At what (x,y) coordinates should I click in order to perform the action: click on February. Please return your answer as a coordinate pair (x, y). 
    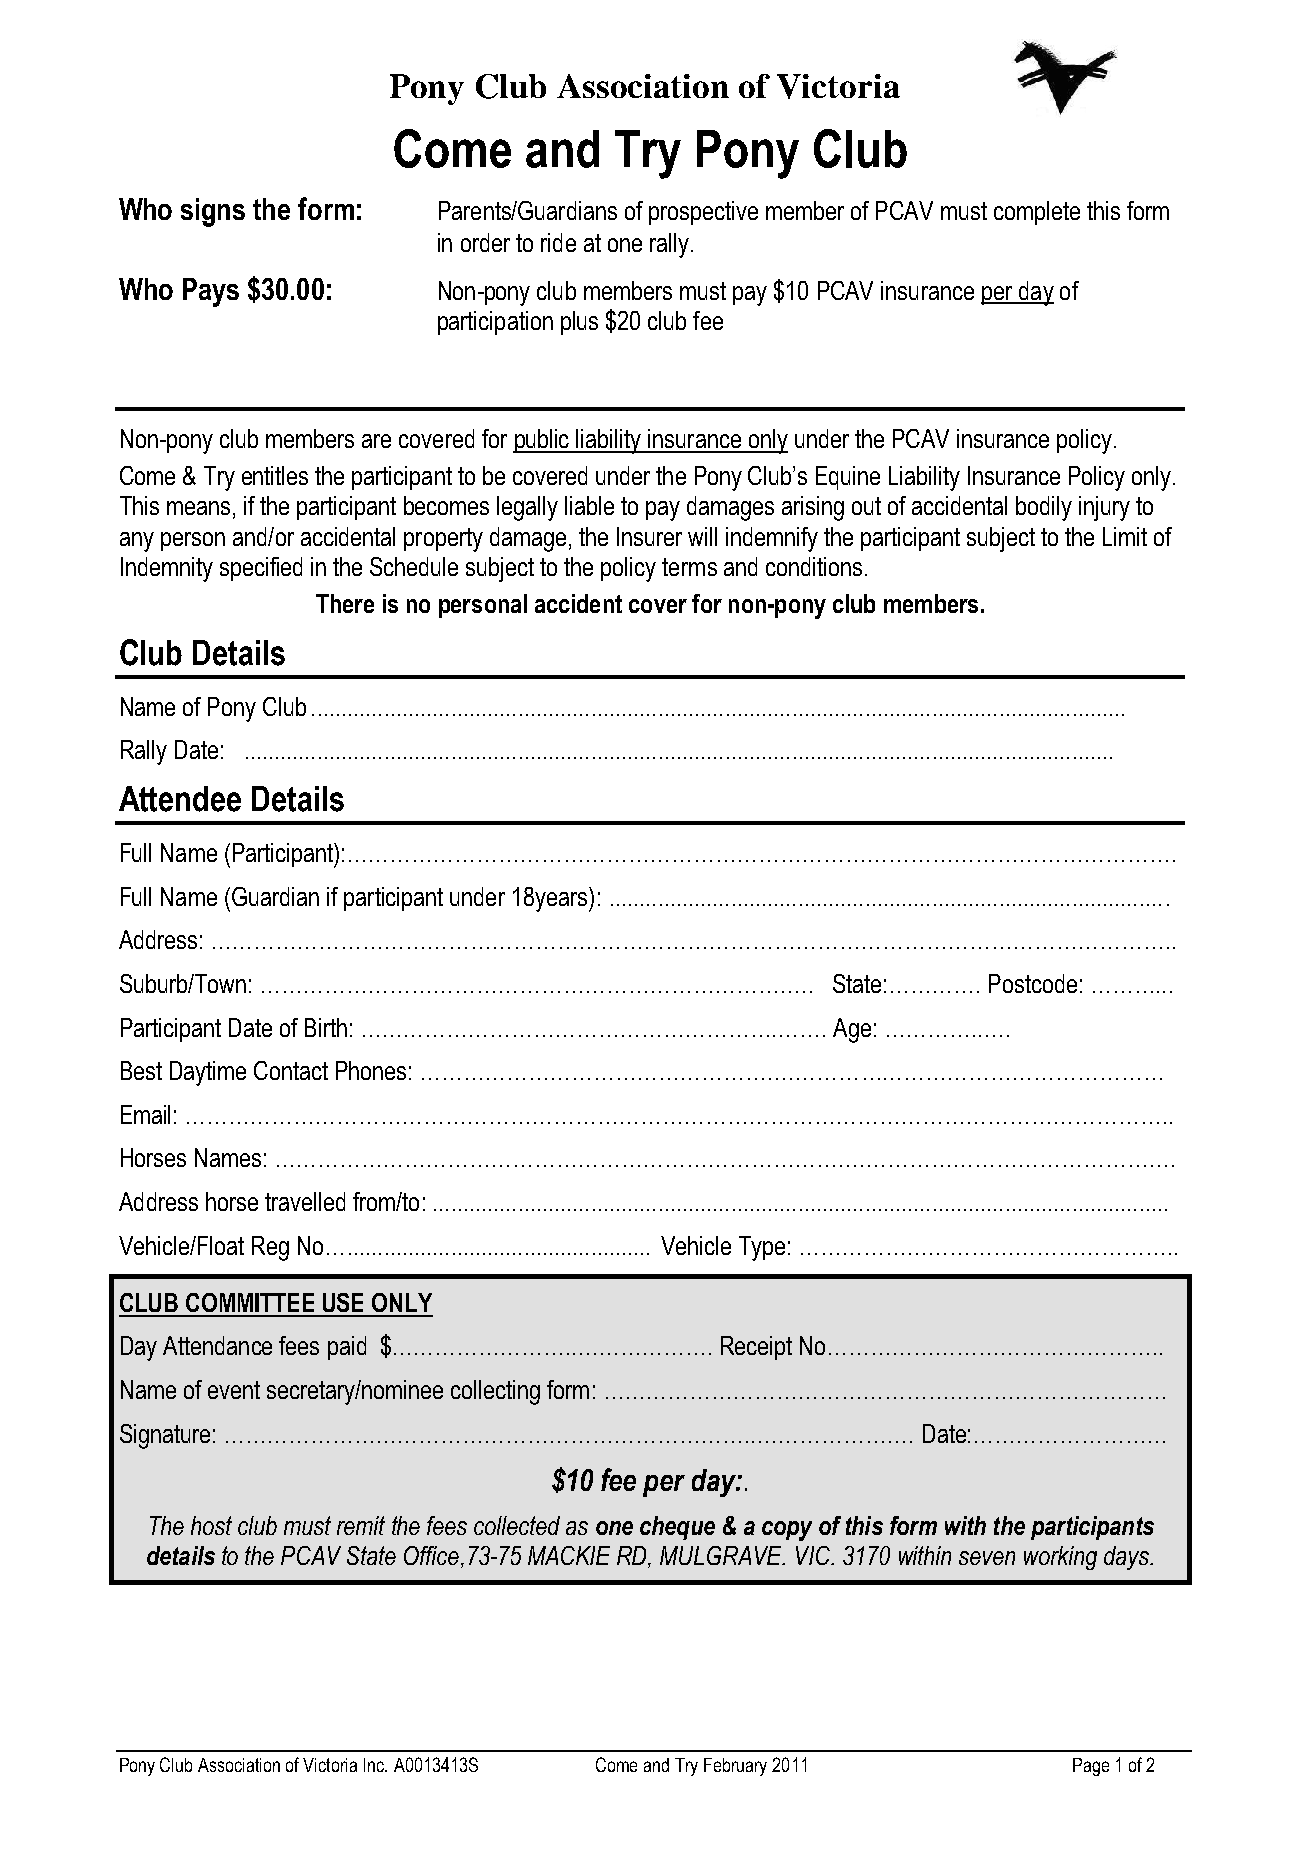
    Looking at the image, I should click on (735, 1767).
